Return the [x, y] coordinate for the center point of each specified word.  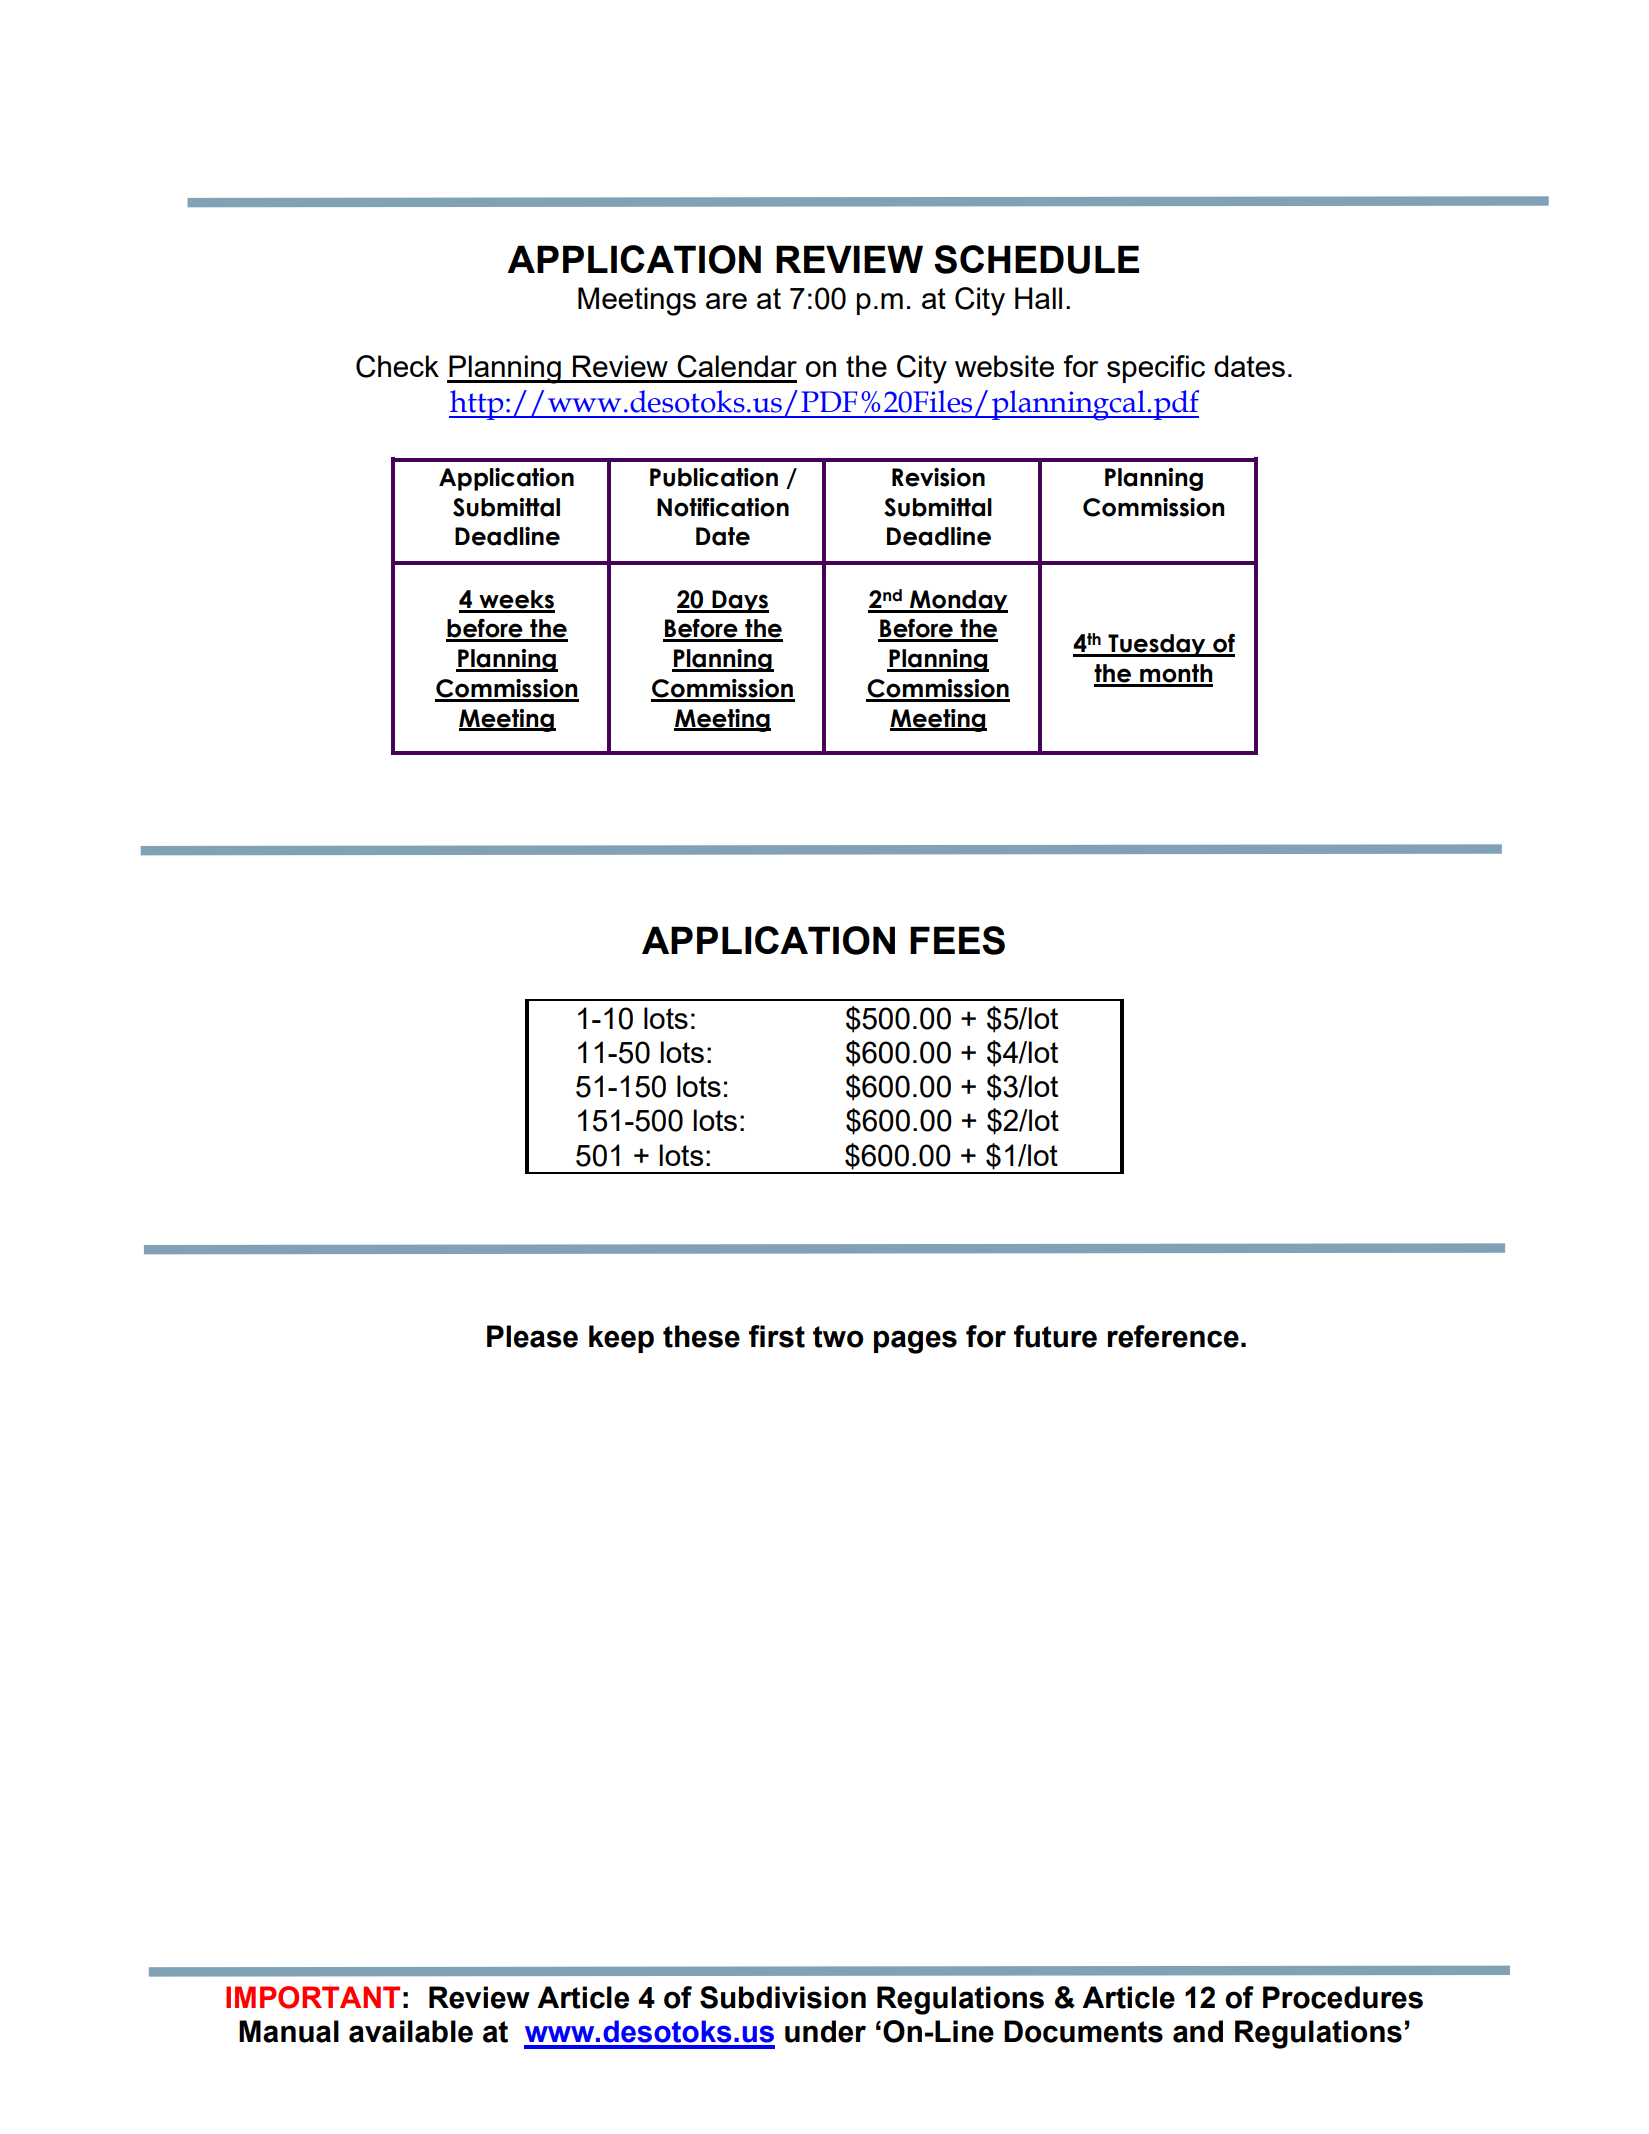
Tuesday [1157, 645]
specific [1156, 369]
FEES [957, 940]
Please [532, 1336]
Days [739, 601]
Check [397, 366]
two [838, 1337]
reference [1173, 1336]
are [726, 301]
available [411, 2031]
